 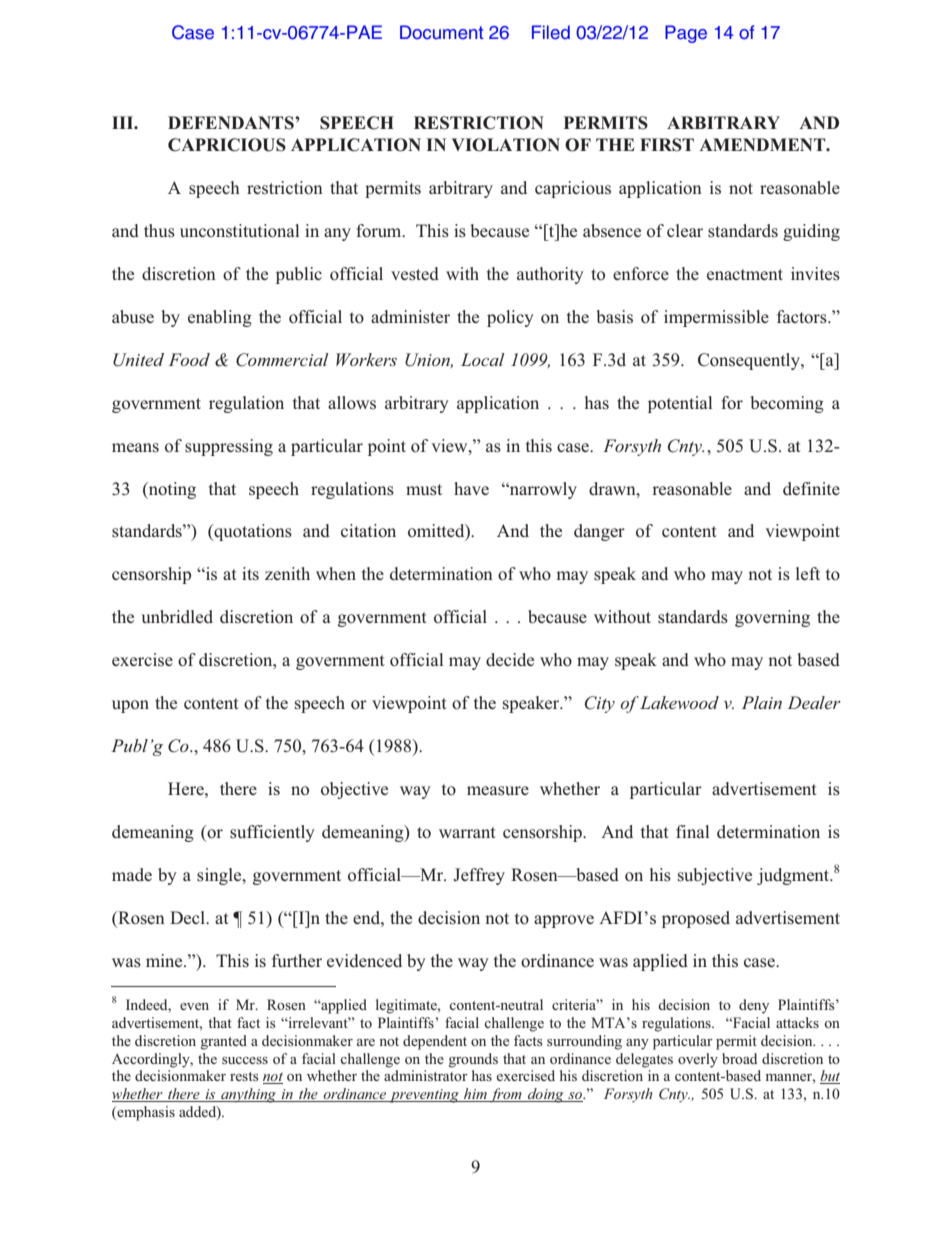 I want to click on grounds, so click(x=473, y=1060).
